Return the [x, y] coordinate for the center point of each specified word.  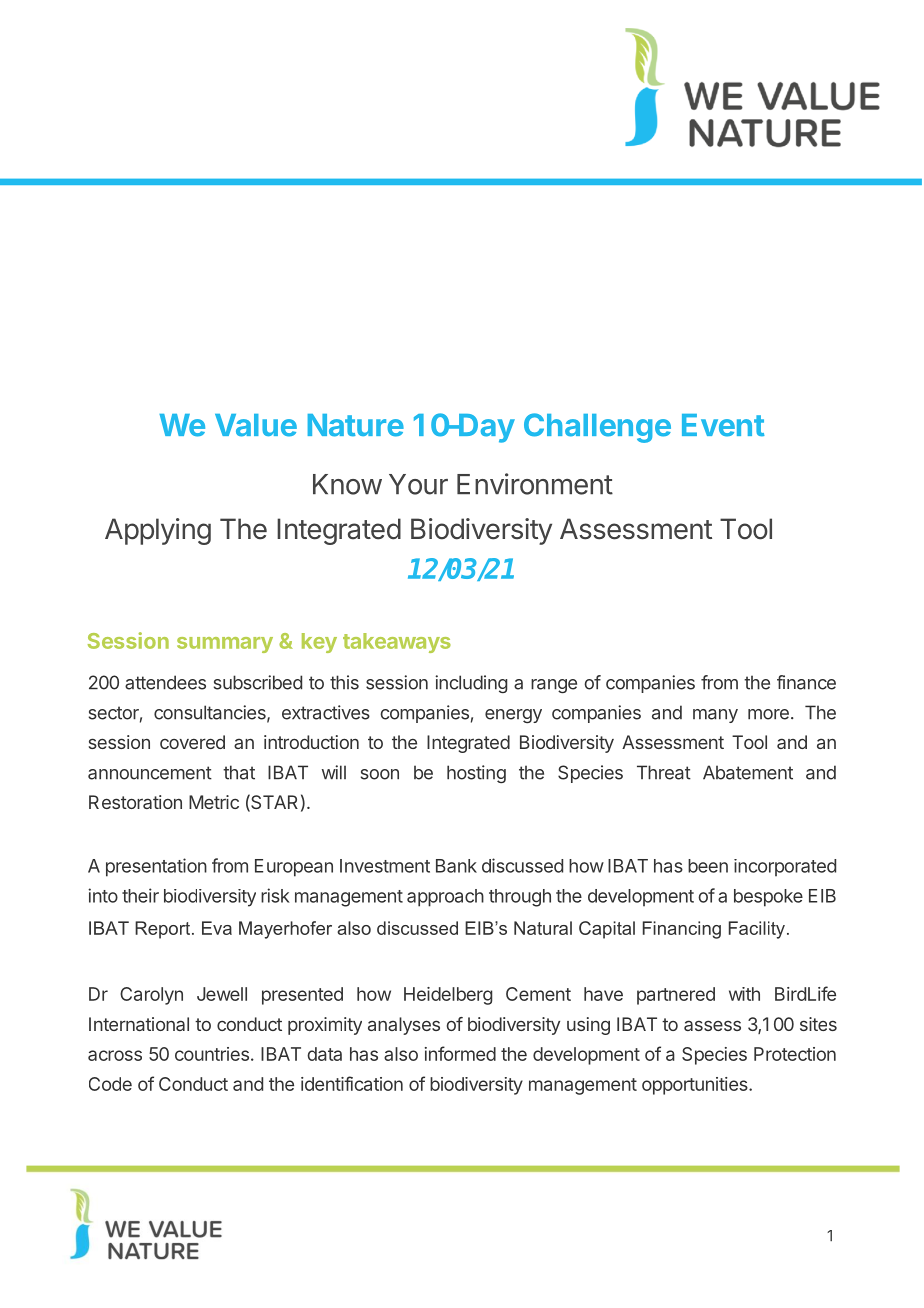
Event [723, 425]
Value [256, 425]
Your [418, 484]
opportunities [696, 1086]
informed [460, 1053]
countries [212, 1054]
